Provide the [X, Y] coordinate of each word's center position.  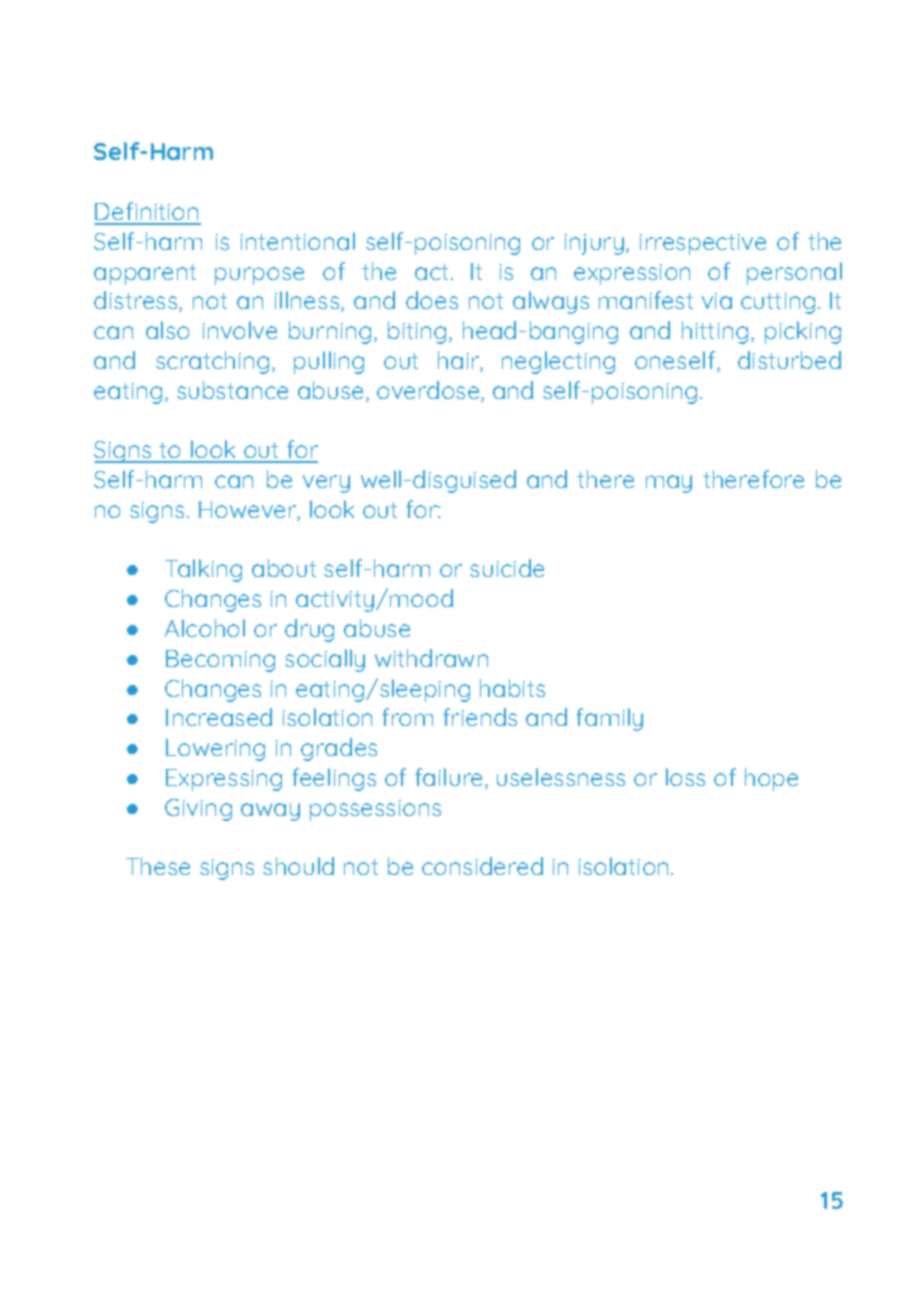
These [158, 866]
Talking [203, 570]
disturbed [789, 360]
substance [232, 390]
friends [480, 717]
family [609, 719]
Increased [219, 717]
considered [482, 866]
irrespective [703, 244]
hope [771, 779]
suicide [507, 568]
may [669, 484]
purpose [259, 276]
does [432, 300]
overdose [429, 391]
